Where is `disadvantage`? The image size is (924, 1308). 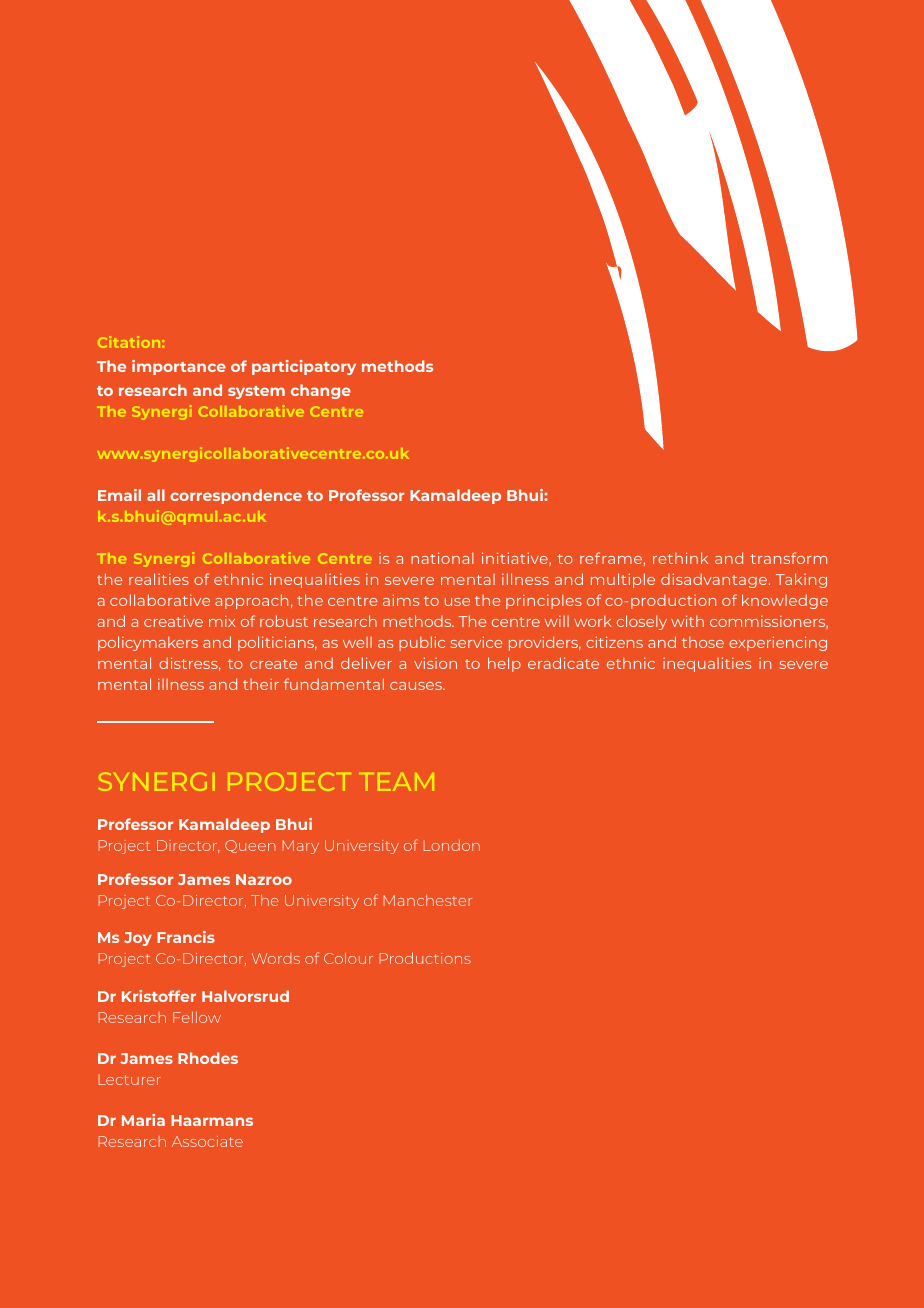 disadvantage is located at coordinates (714, 580).
